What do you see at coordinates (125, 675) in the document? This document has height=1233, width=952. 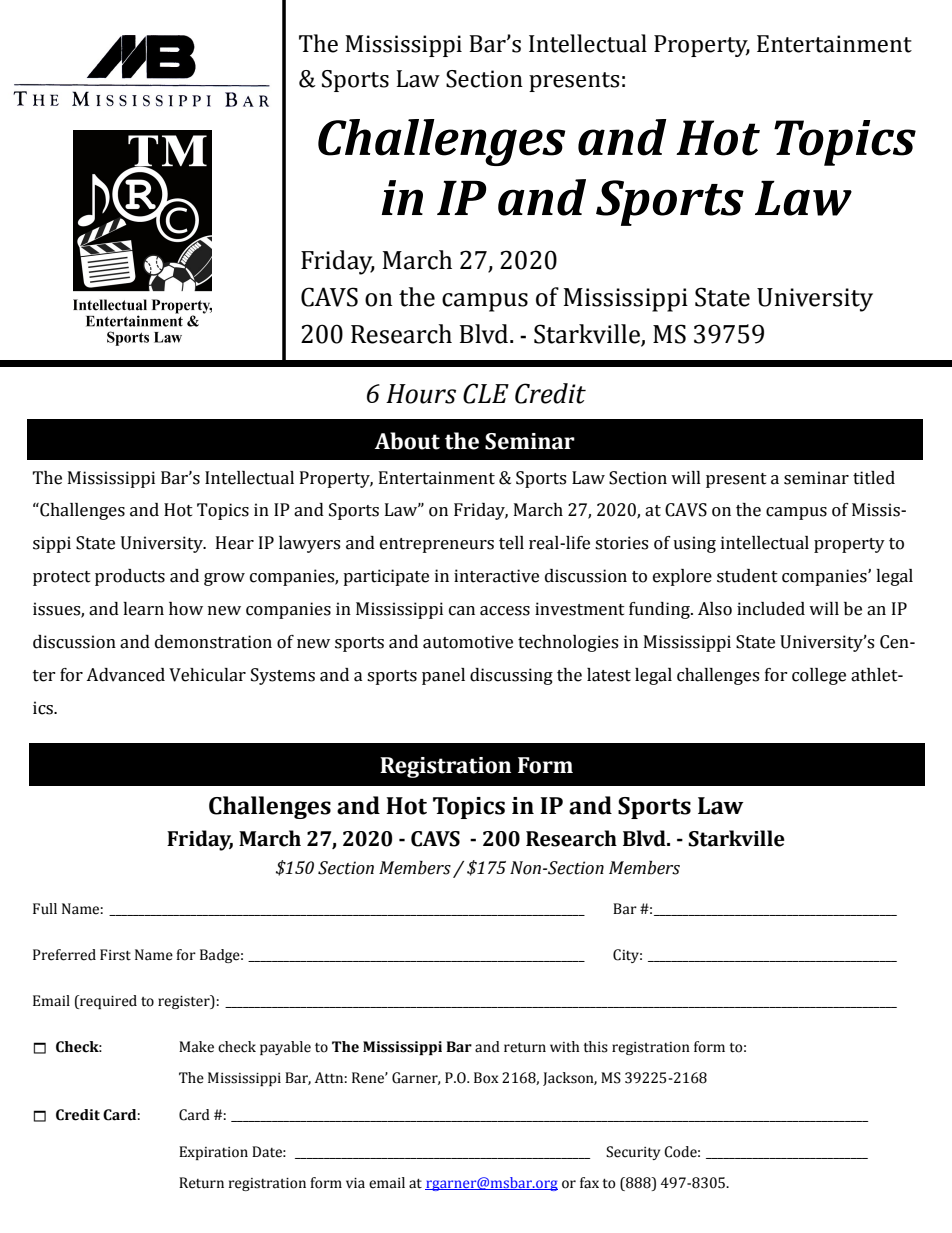 I see `Advanced` at bounding box center [125, 675].
